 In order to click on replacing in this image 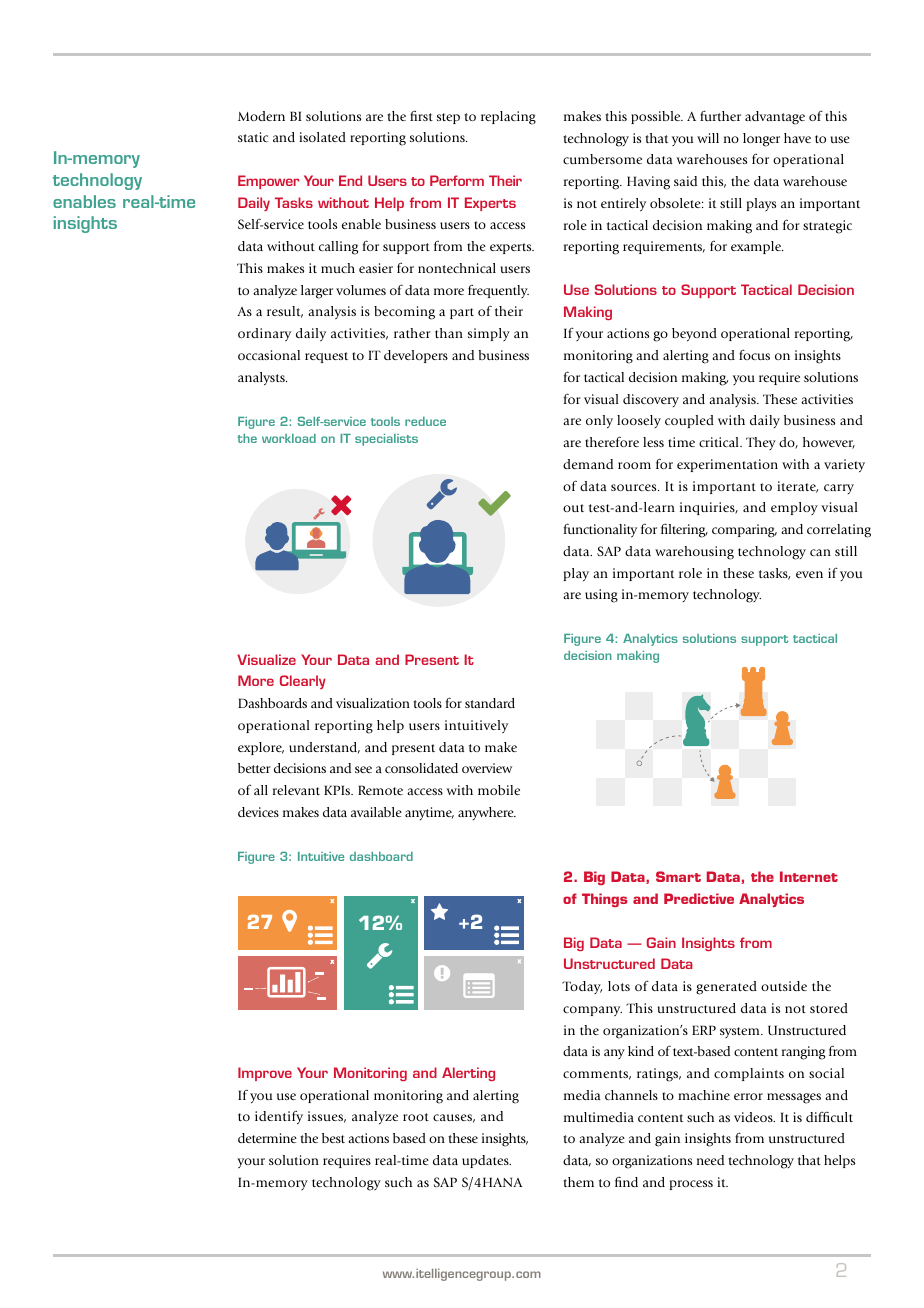, I will do `click(508, 118)`.
